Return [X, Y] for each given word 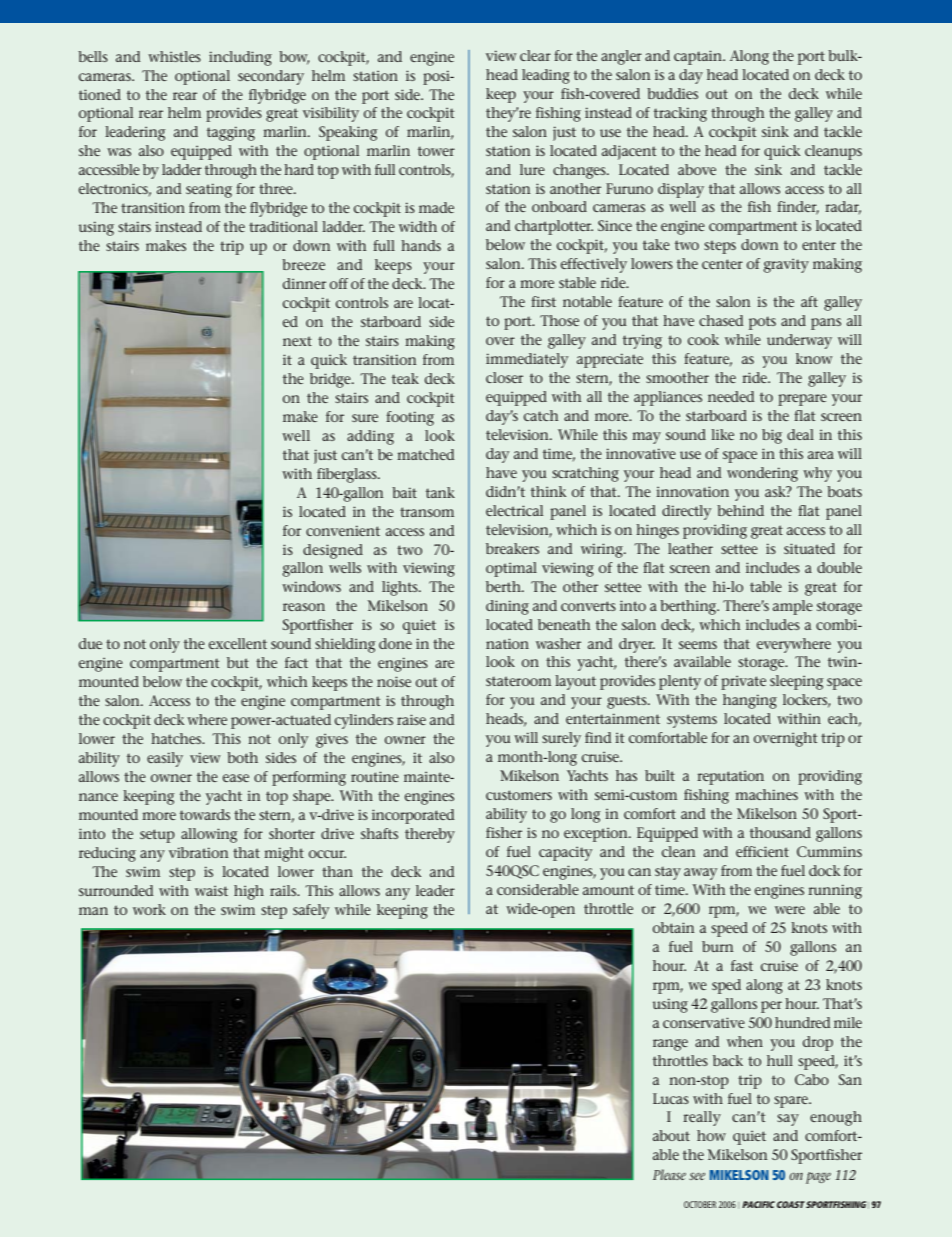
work [149, 909]
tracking [680, 114]
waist [211, 891]
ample [793, 607]
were [790, 910]
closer [504, 377]
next [297, 341]
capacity [565, 854]
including [240, 58]
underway [799, 341]
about [671, 1135]
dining [507, 607]
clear [535, 55]
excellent [238, 643]
